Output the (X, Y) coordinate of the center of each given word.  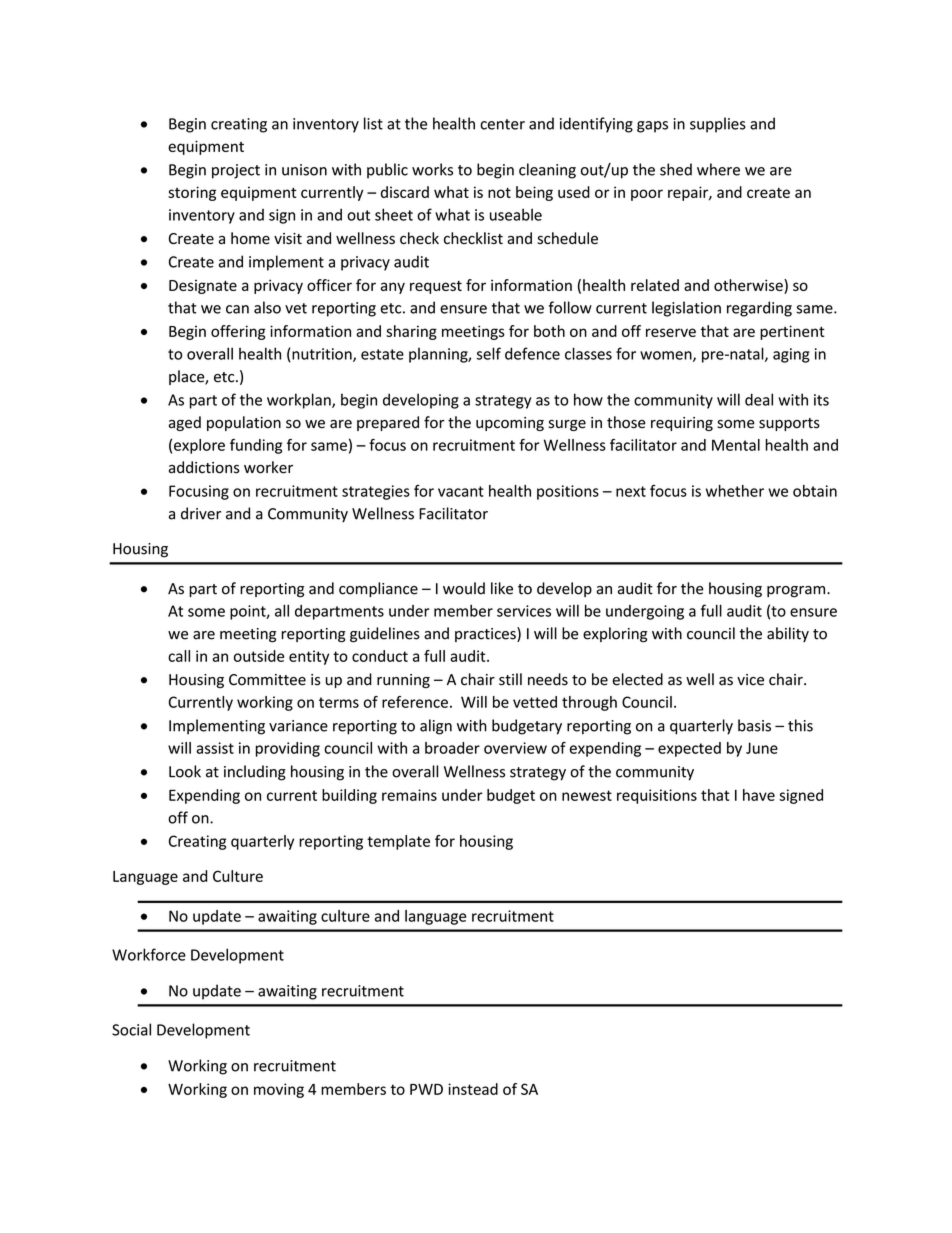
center (502, 124)
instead (473, 1089)
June (762, 748)
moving (279, 1090)
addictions (204, 467)
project (236, 171)
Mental (736, 445)
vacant (461, 491)
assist (215, 748)
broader (452, 748)
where (718, 169)
